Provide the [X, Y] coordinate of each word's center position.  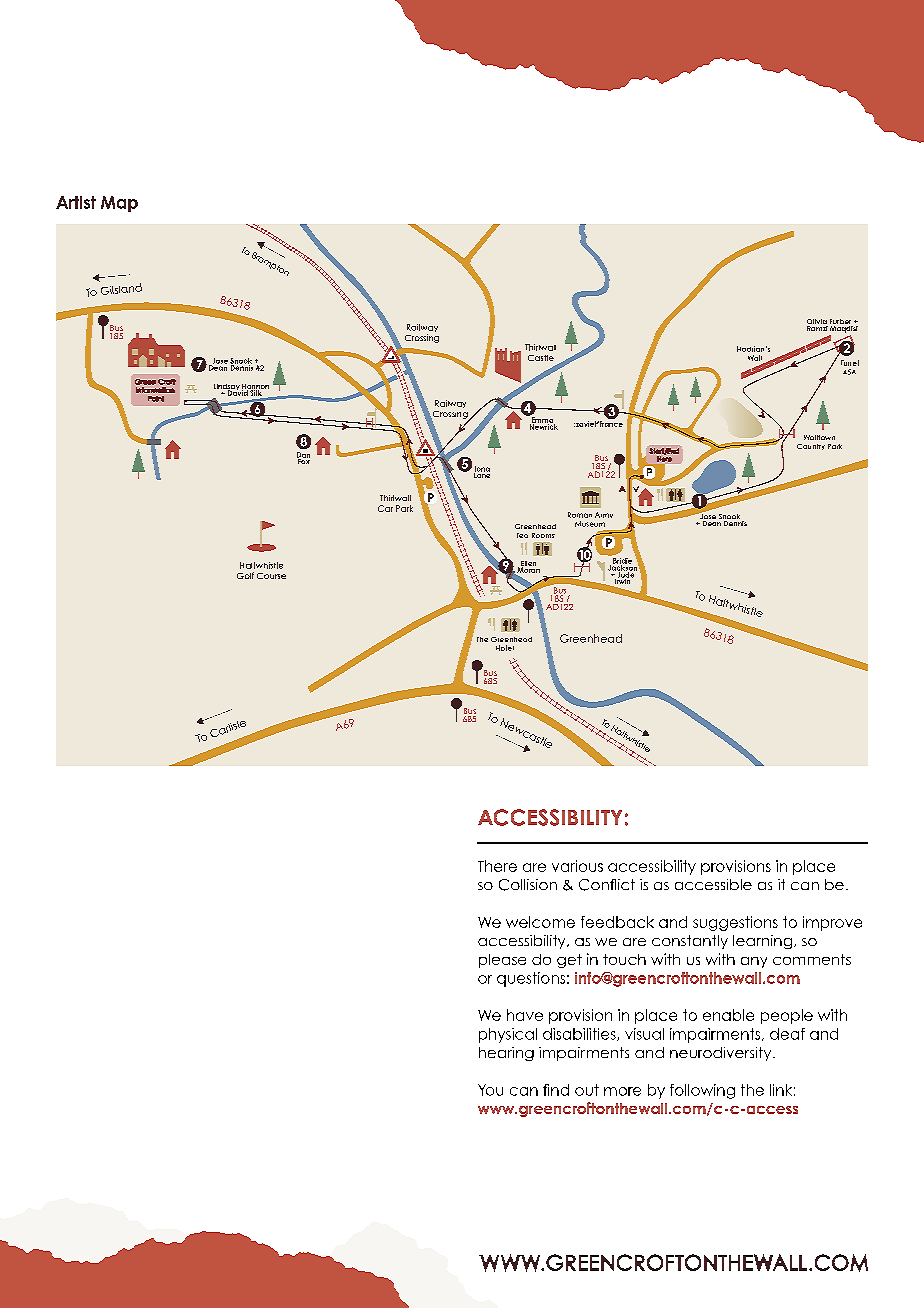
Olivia [817, 323]
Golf [245, 575]
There [497, 866]
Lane [482, 474]
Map [119, 204]
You [490, 1090]
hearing [506, 1054]
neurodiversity [722, 1054]
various [577, 866]
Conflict [607, 885]
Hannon [255, 387]
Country [811, 447]
